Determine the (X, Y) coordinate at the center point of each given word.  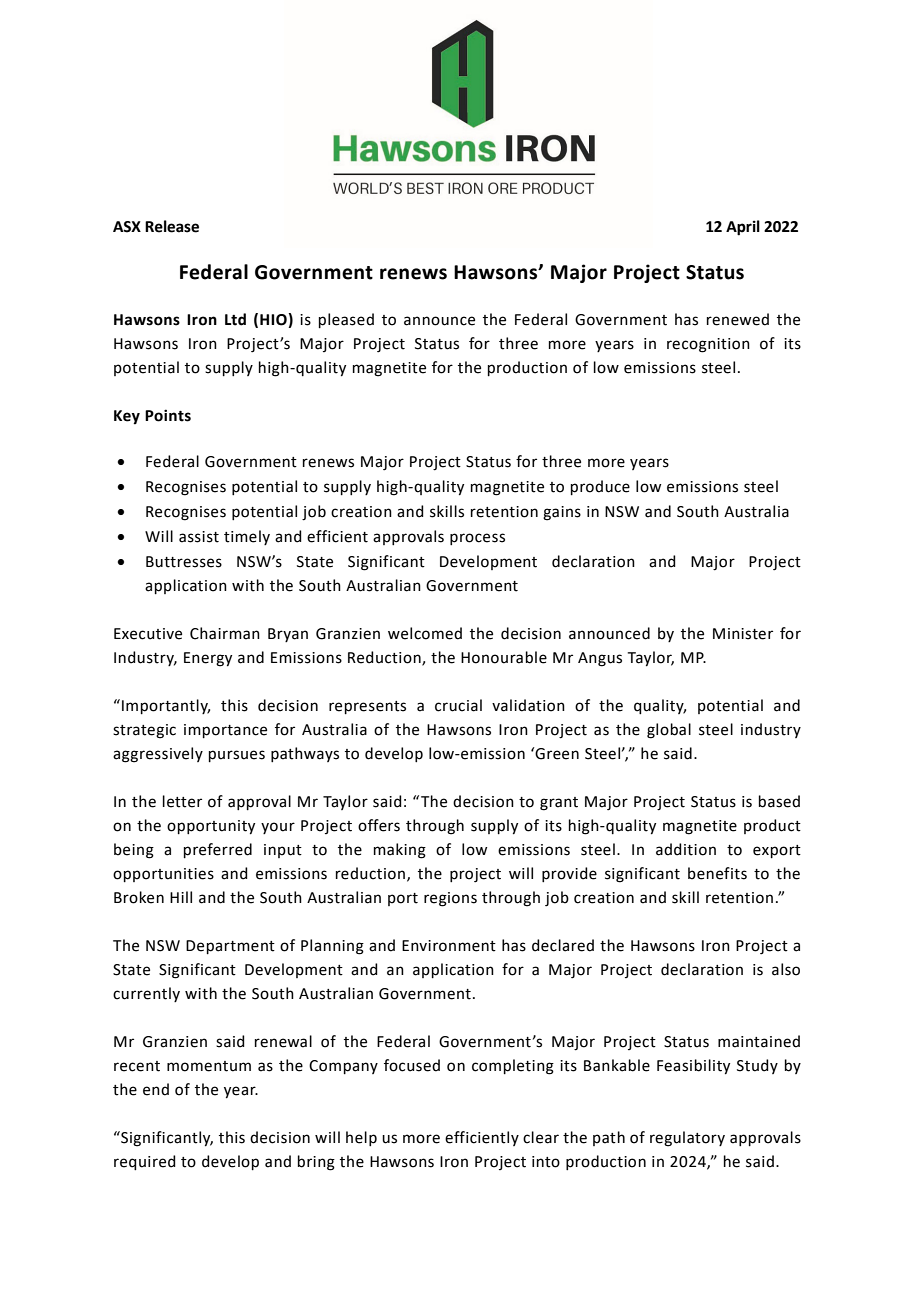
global (669, 731)
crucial (458, 705)
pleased (346, 320)
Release (172, 226)
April (743, 228)
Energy (208, 659)
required (145, 1162)
